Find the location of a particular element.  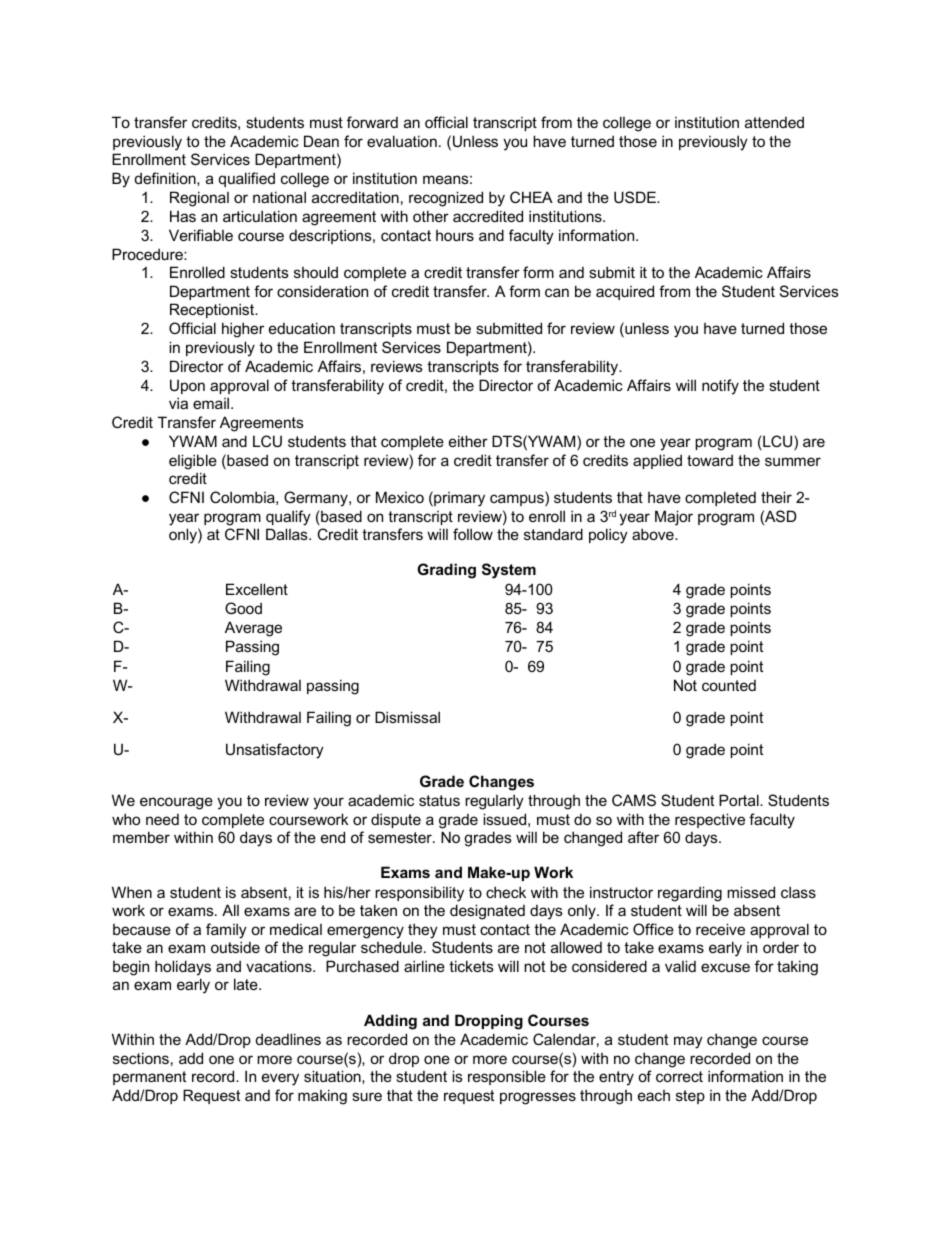

need is located at coordinates (162, 819).
